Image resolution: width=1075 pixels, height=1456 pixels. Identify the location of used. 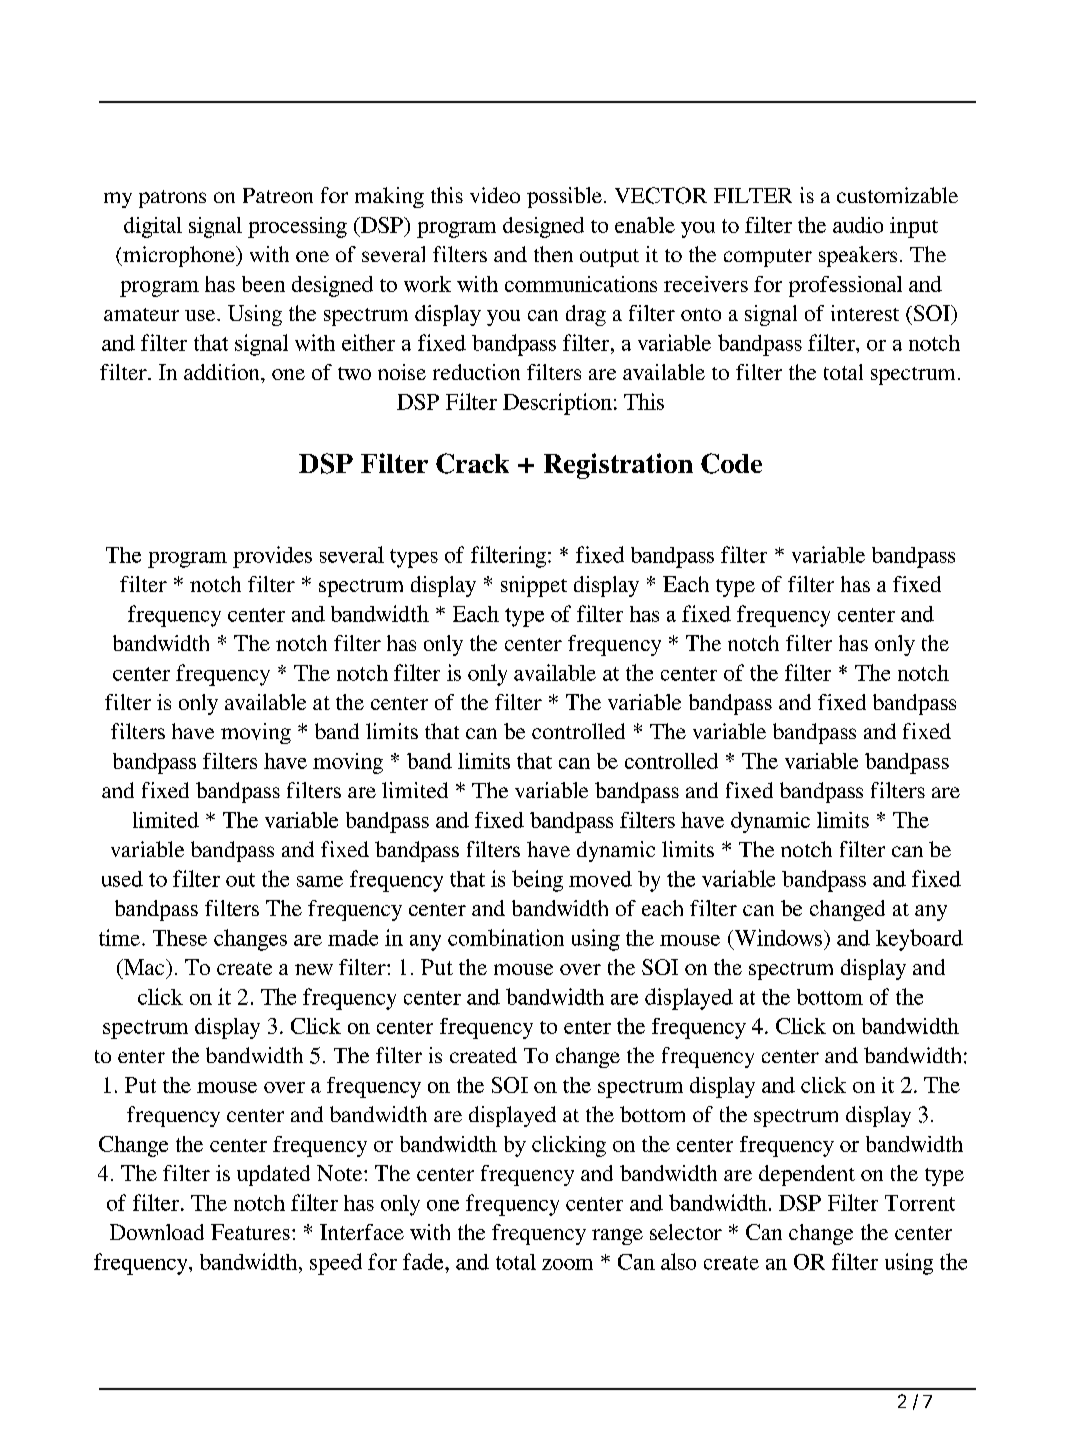
(122, 879).
